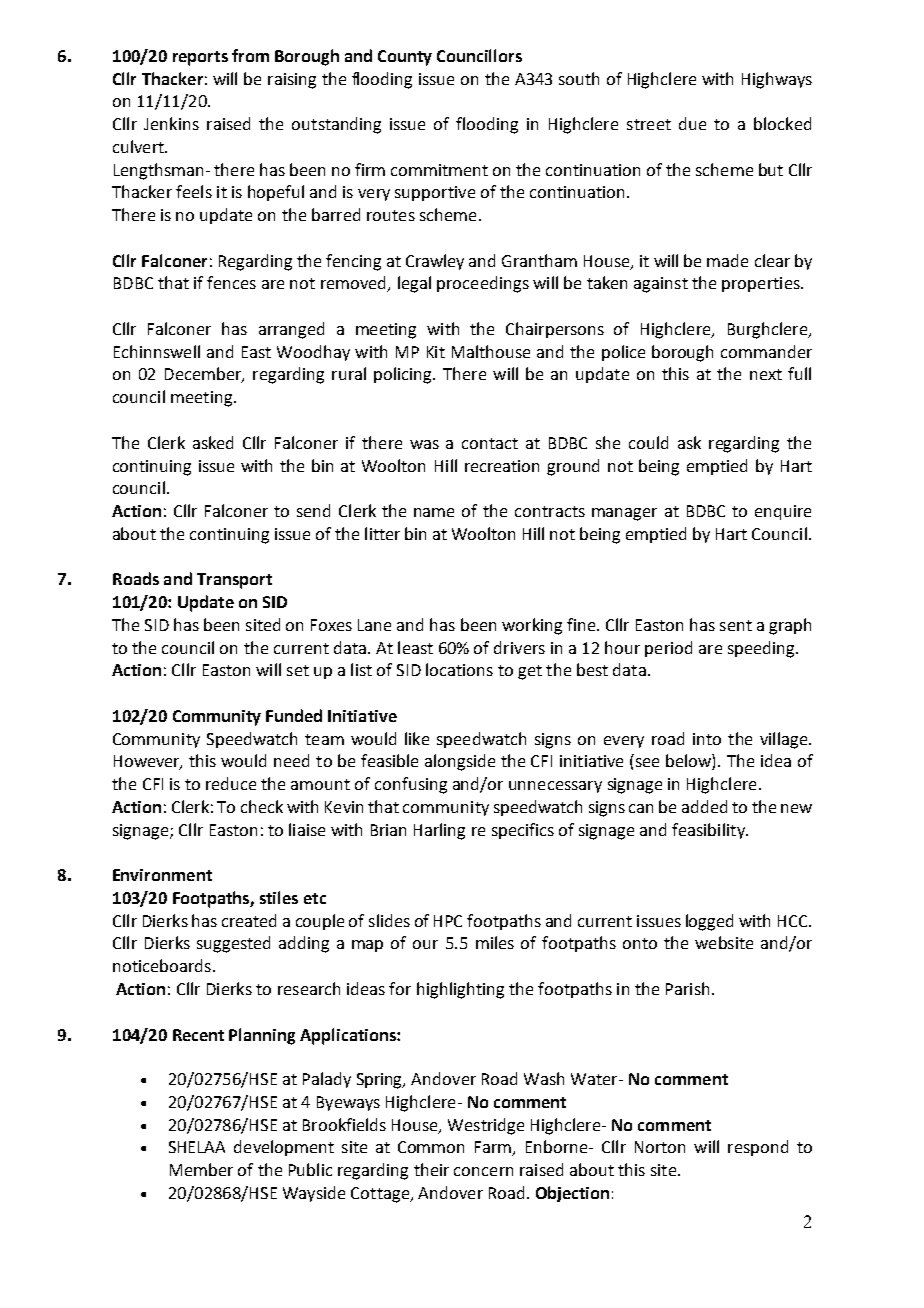 The height and width of the screenshot is (1308, 924). What do you see at coordinates (692, 123) in the screenshot?
I see `due` at bounding box center [692, 123].
